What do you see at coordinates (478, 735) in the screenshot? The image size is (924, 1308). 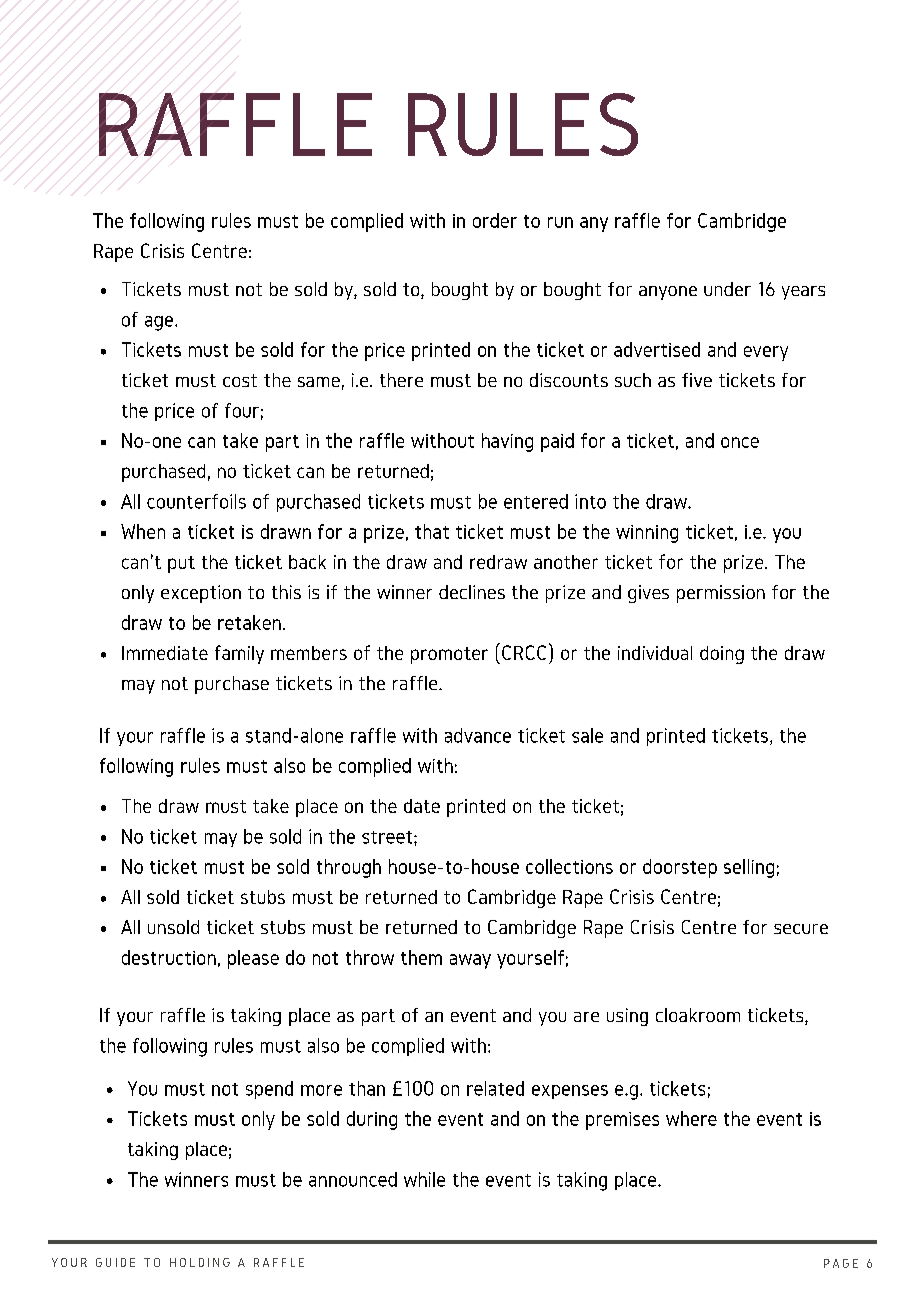 I see `advance` at bounding box center [478, 735].
